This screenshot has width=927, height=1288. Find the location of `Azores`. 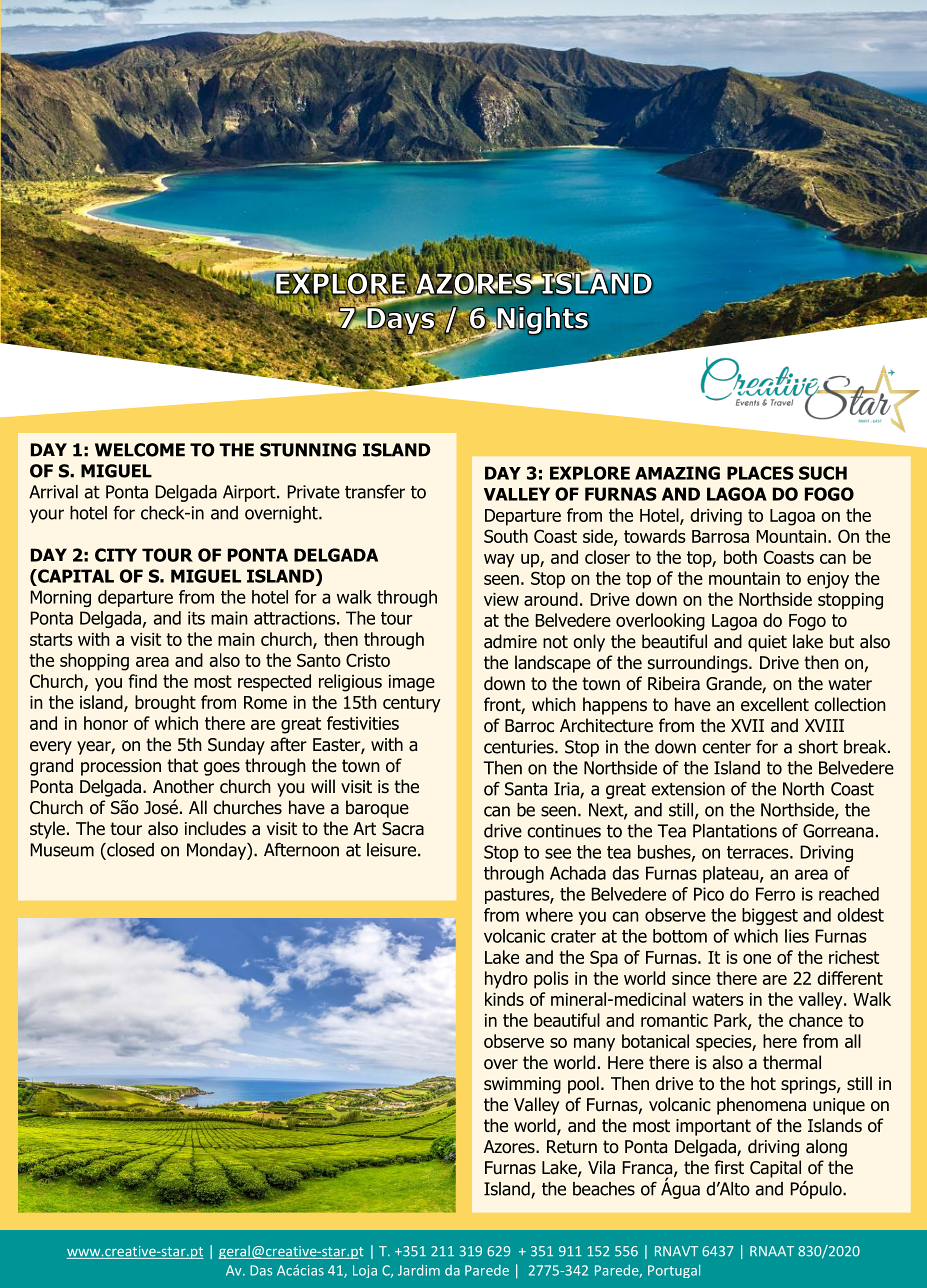

Azores is located at coordinates (510, 1147).
